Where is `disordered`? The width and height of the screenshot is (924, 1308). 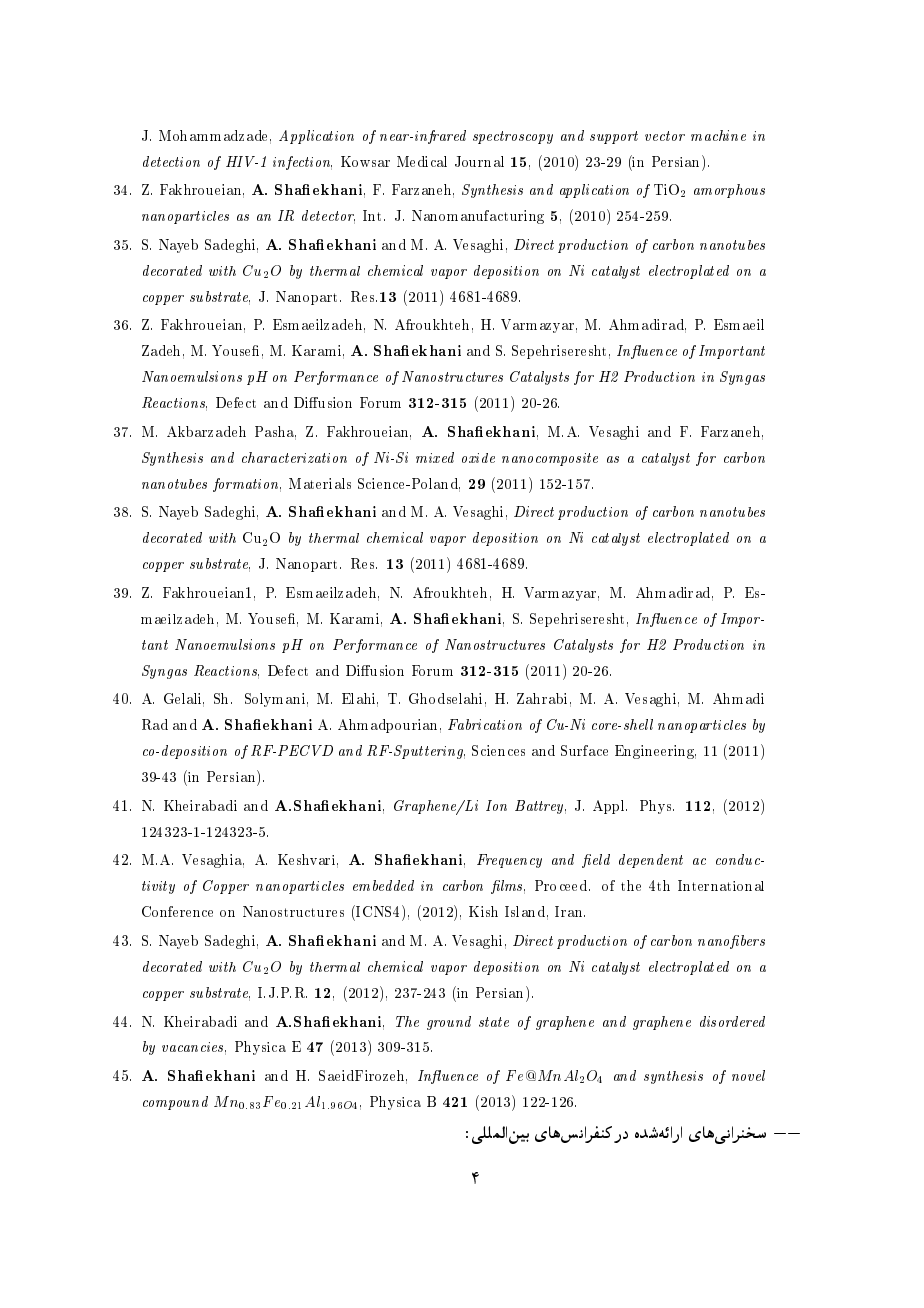 disordered is located at coordinates (732, 1021).
